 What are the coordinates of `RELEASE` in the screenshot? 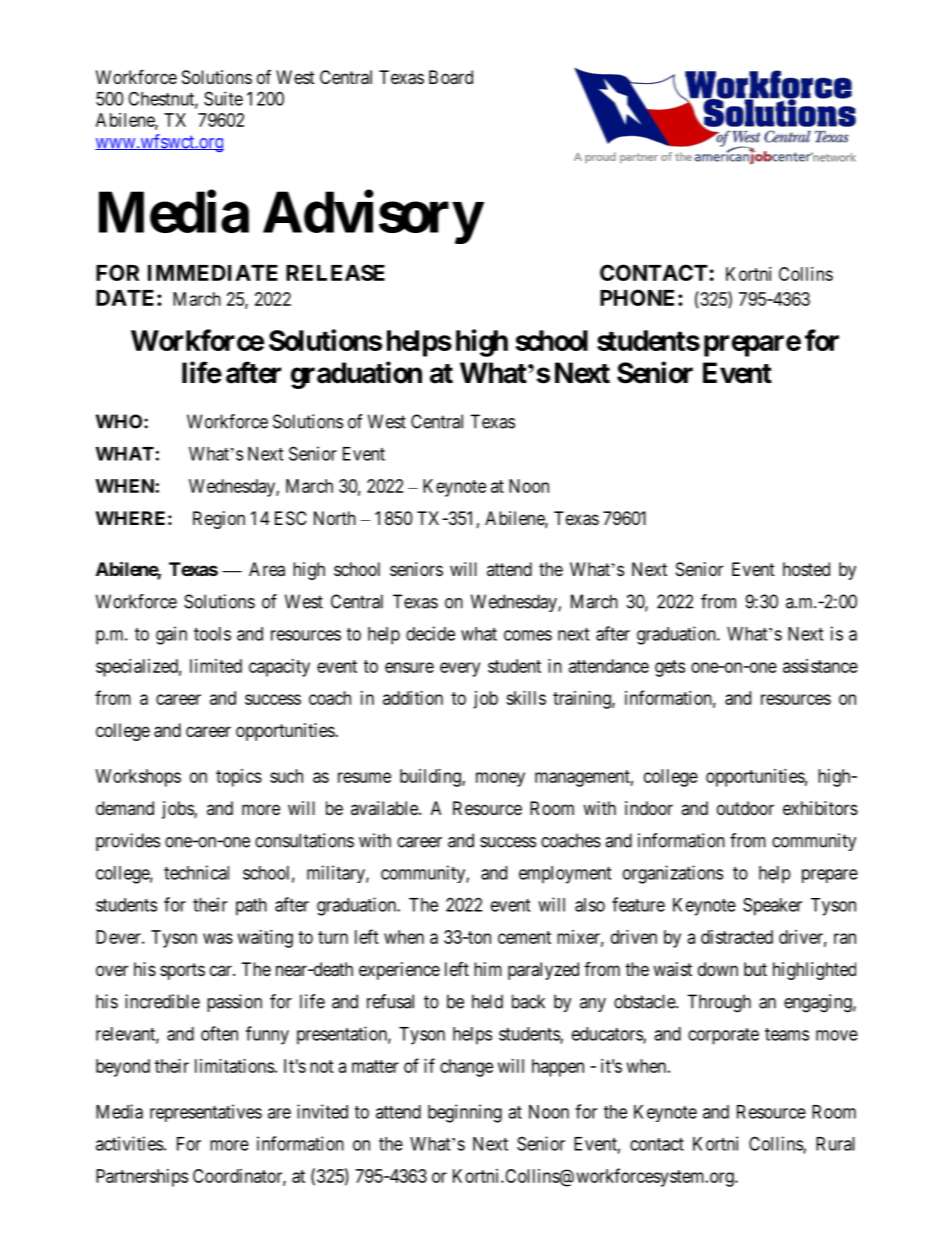 It's located at (335, 272).
